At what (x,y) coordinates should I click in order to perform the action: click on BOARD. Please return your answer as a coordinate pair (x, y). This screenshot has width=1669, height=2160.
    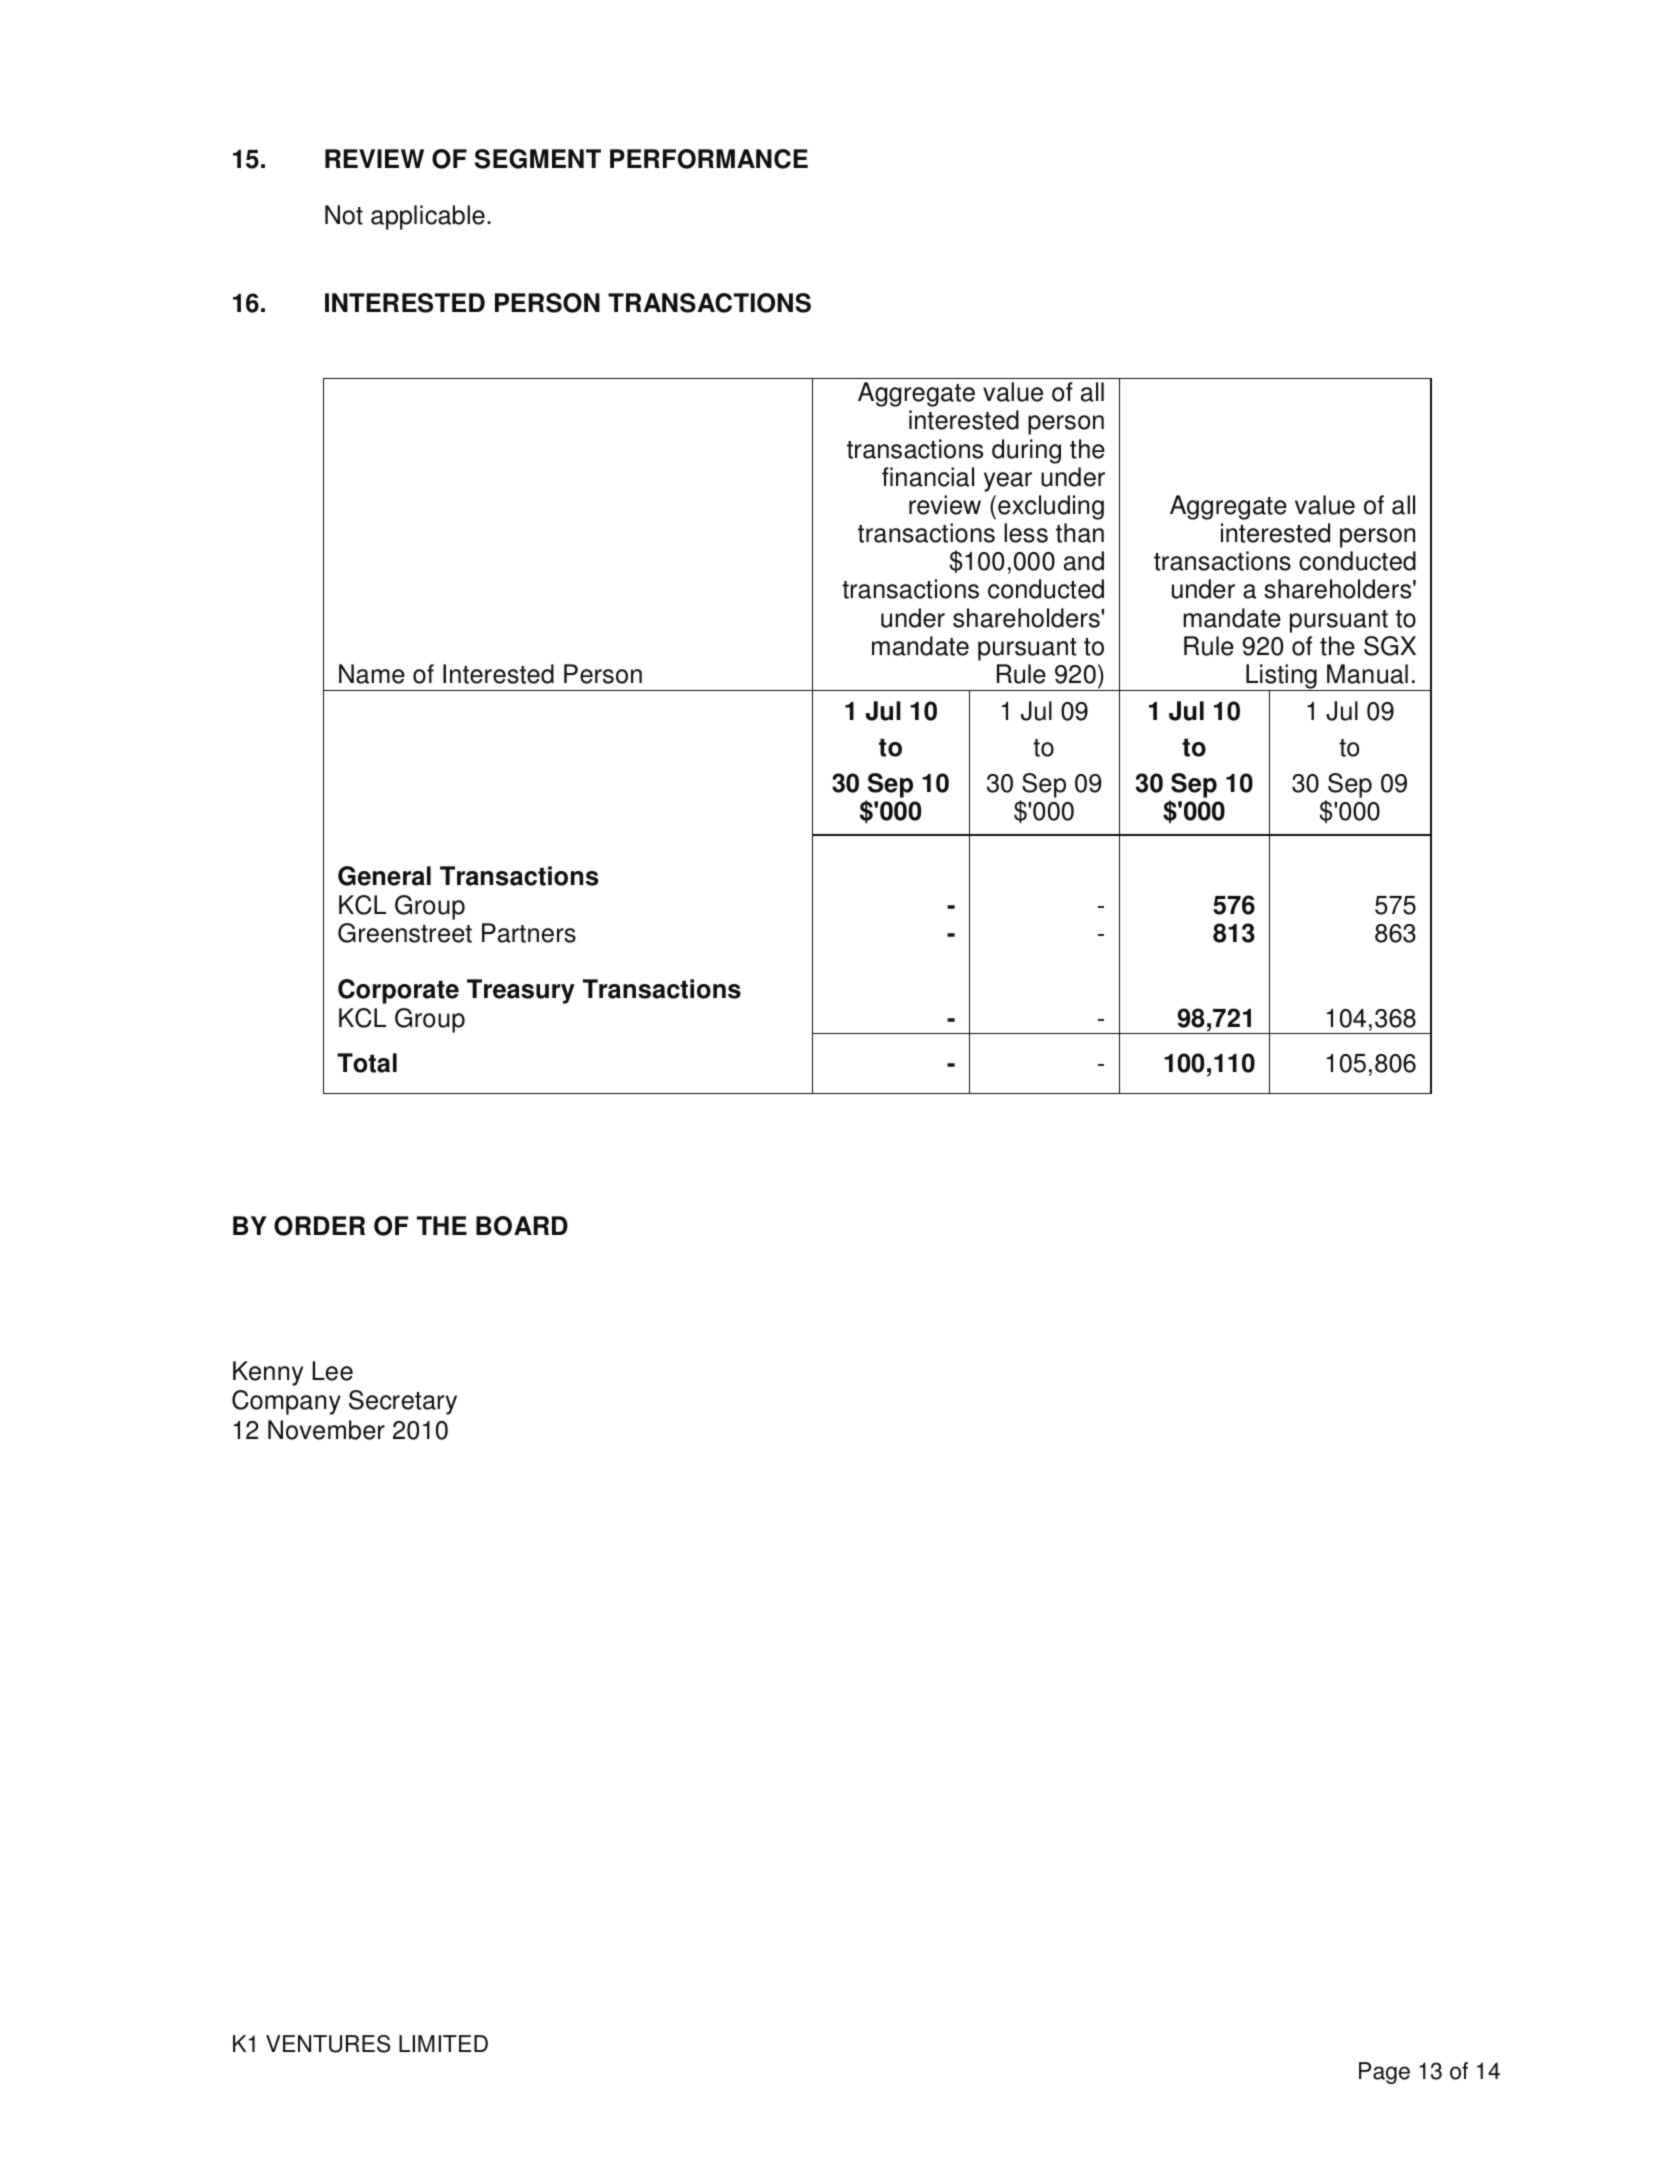
    Looking at the image, I should click on (522, 1226).
